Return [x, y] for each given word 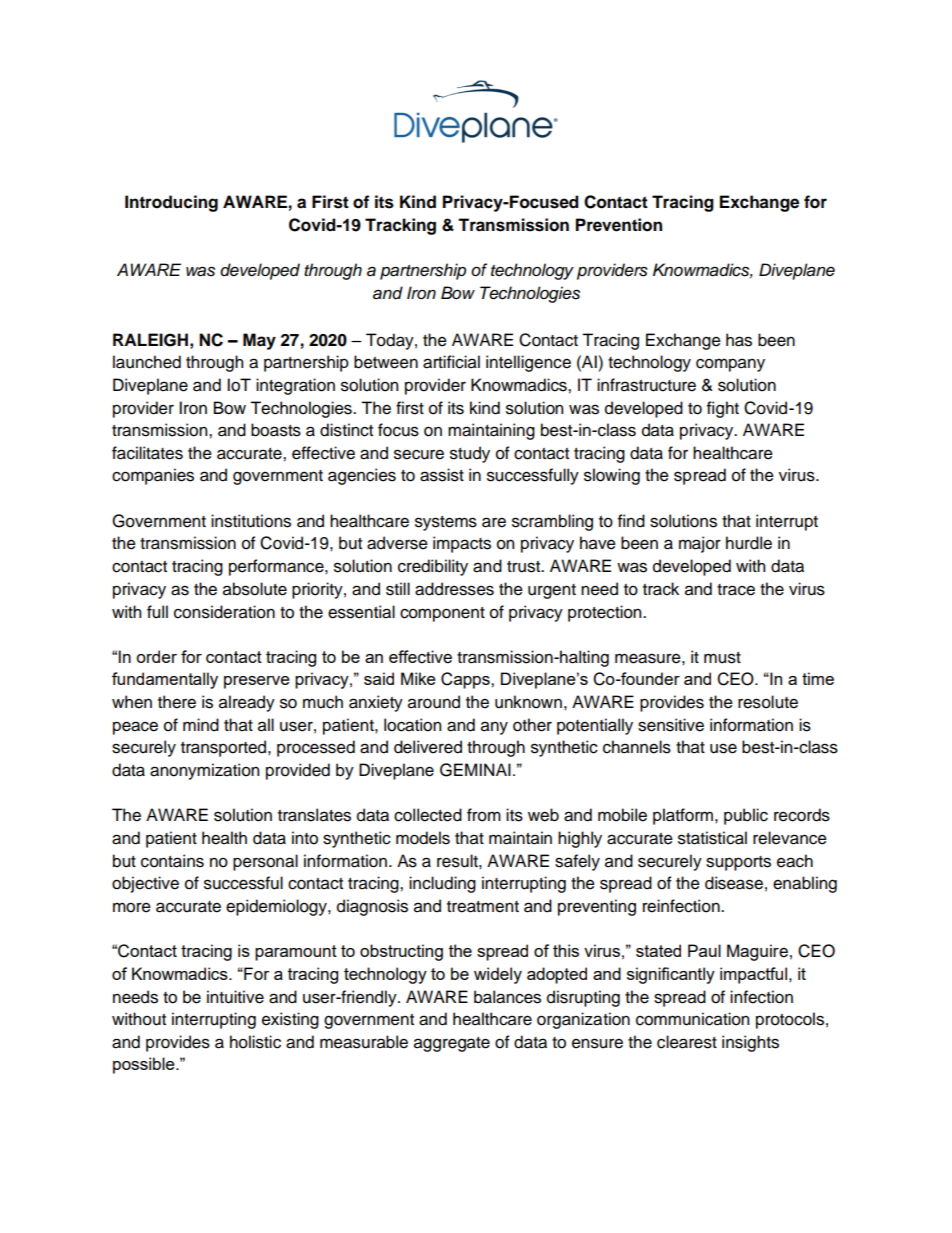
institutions [251, 521]
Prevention [619, 225]
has [739, 340]
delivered [428, 747]
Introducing [171, 203]
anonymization [204, 771]
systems [446, 523]
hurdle [749, 543]
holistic [255, 1042]
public [746, 816]
